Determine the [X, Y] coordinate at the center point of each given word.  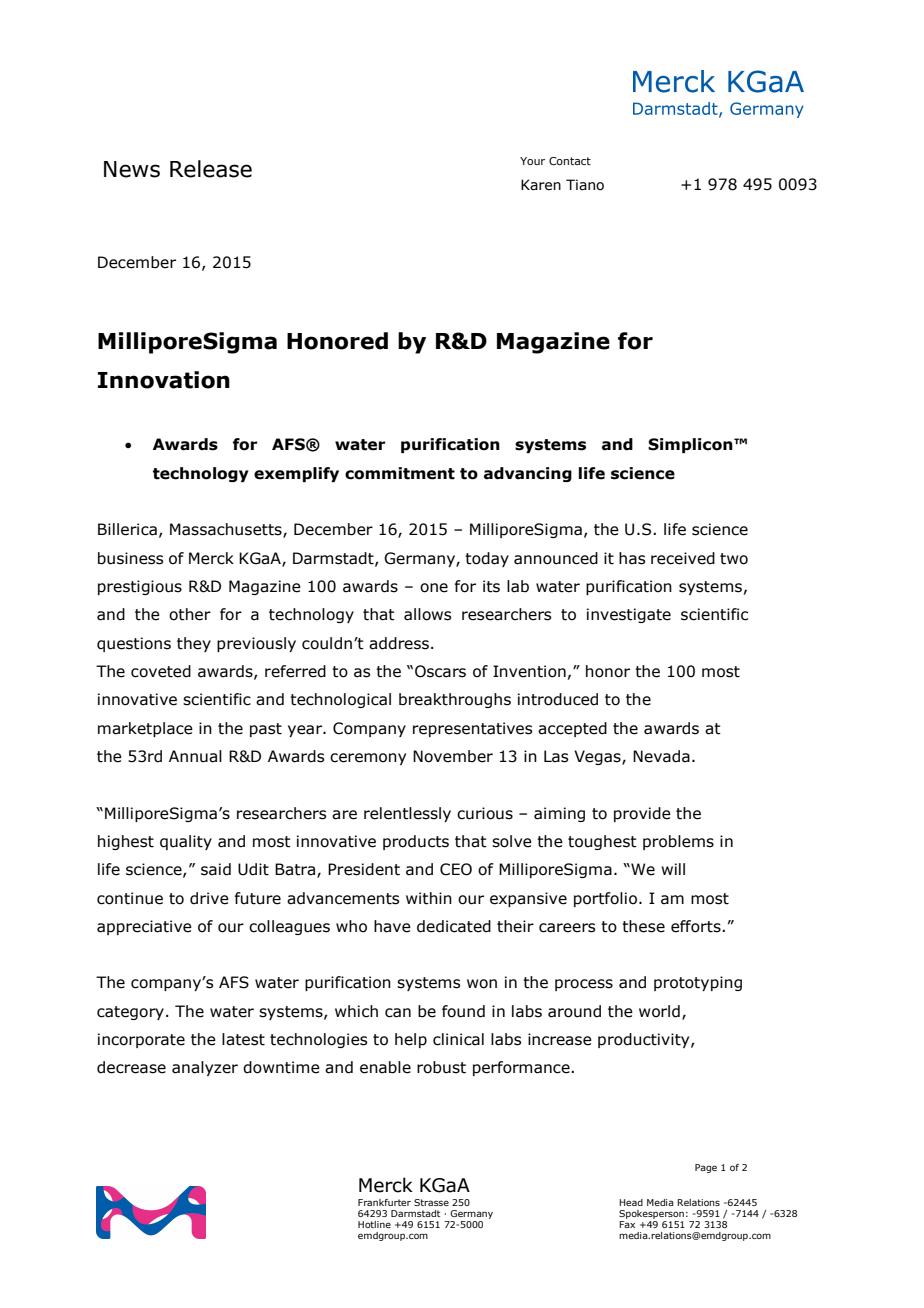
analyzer [205, 1068]
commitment [400, 473]
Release [211, 169]
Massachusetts [227, 530]
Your [532, 161]
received [683, 558]
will [673, 869]
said [216, 869]
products [416, 842]
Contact [570, 161]
